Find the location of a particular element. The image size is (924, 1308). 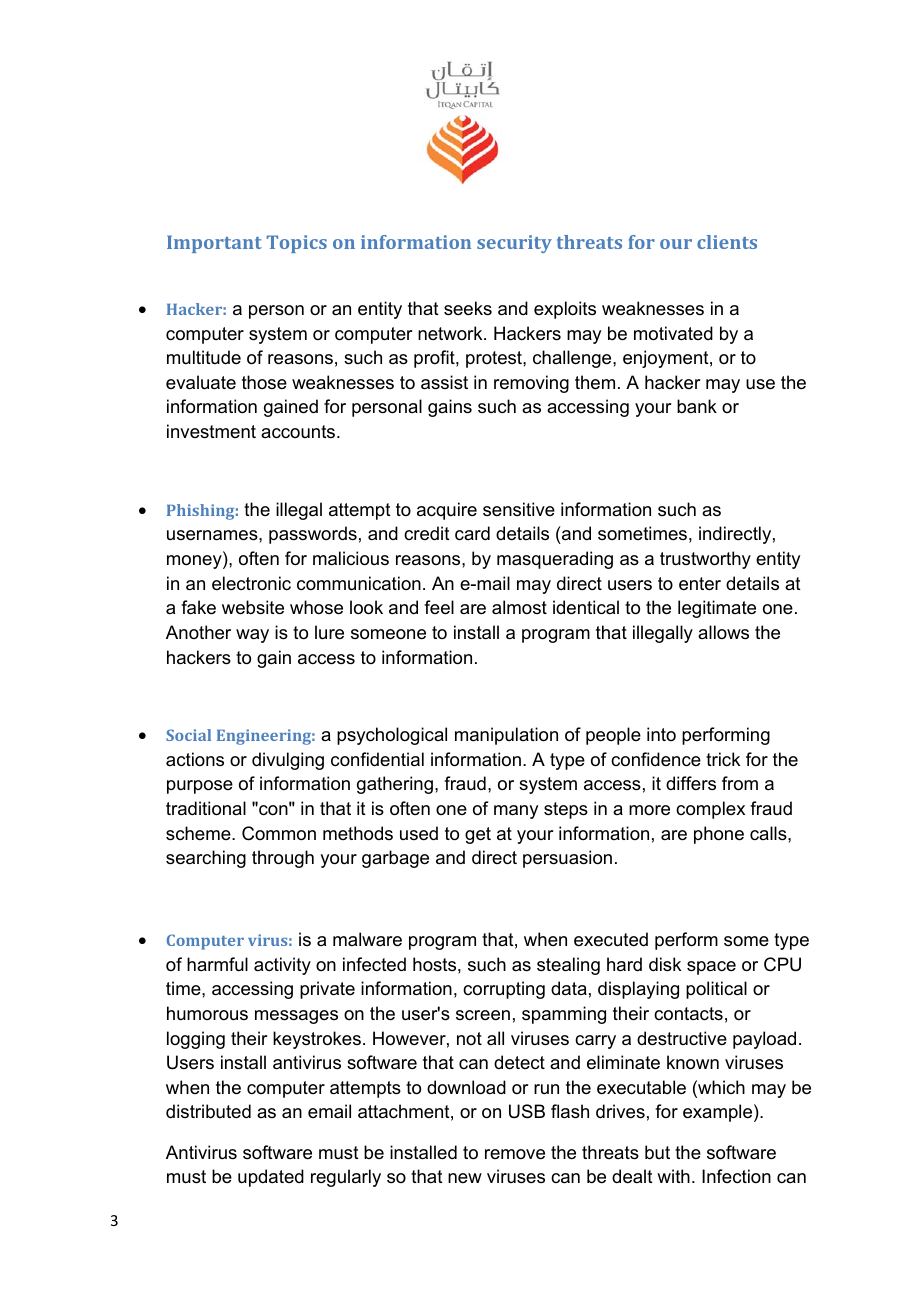

clients is located at coordinates (727, 242).
